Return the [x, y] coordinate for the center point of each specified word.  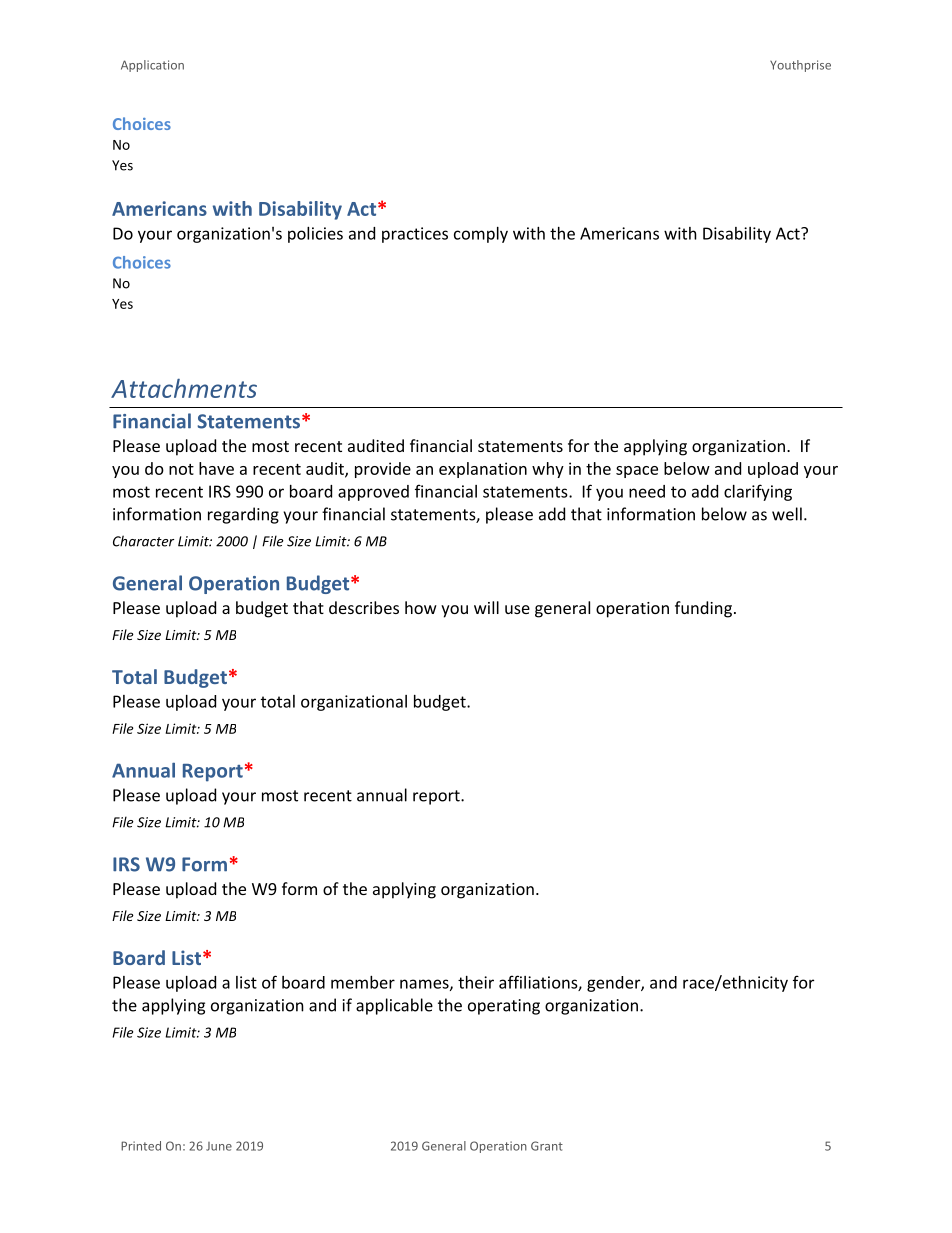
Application [152, 66]
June [219, 1146]
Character [143, 541]
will [486, 607]
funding [703, 609]
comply [481, 235]
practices [415, 235]
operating [504, 1007]
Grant [547, 1146]
